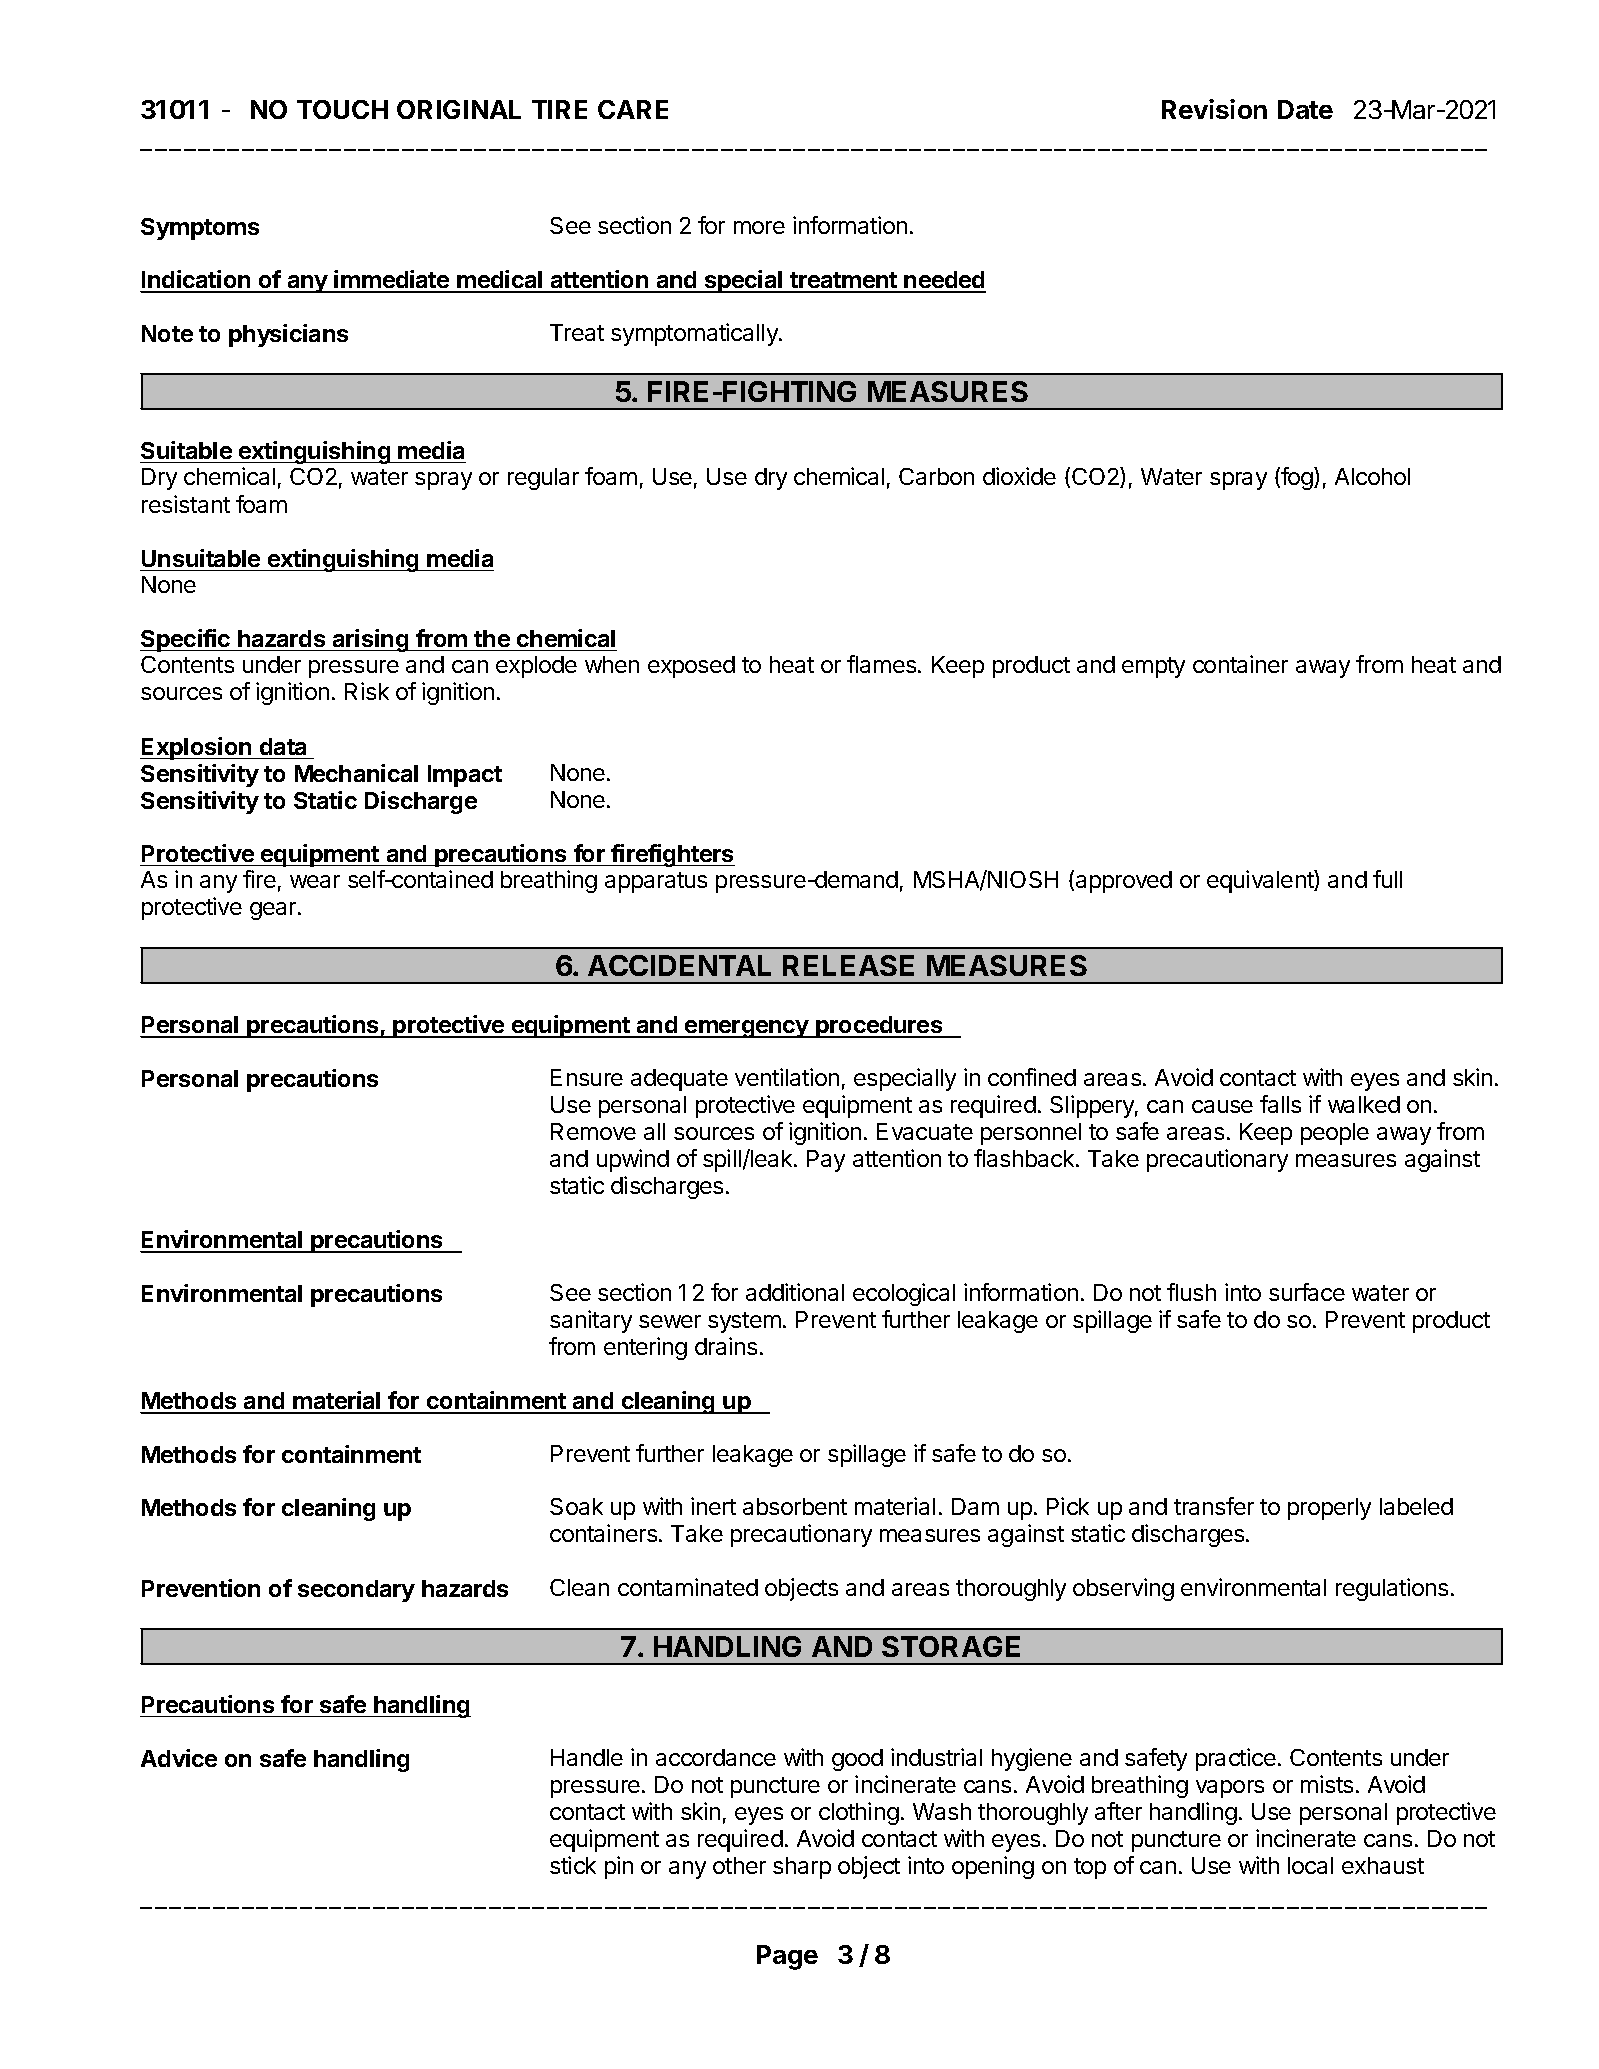 The width and height of the image is (1599, 2069). What do you see at coordinates (1310, 1865) in the image?
I see `local` at bounding box center [1310, 1865].
